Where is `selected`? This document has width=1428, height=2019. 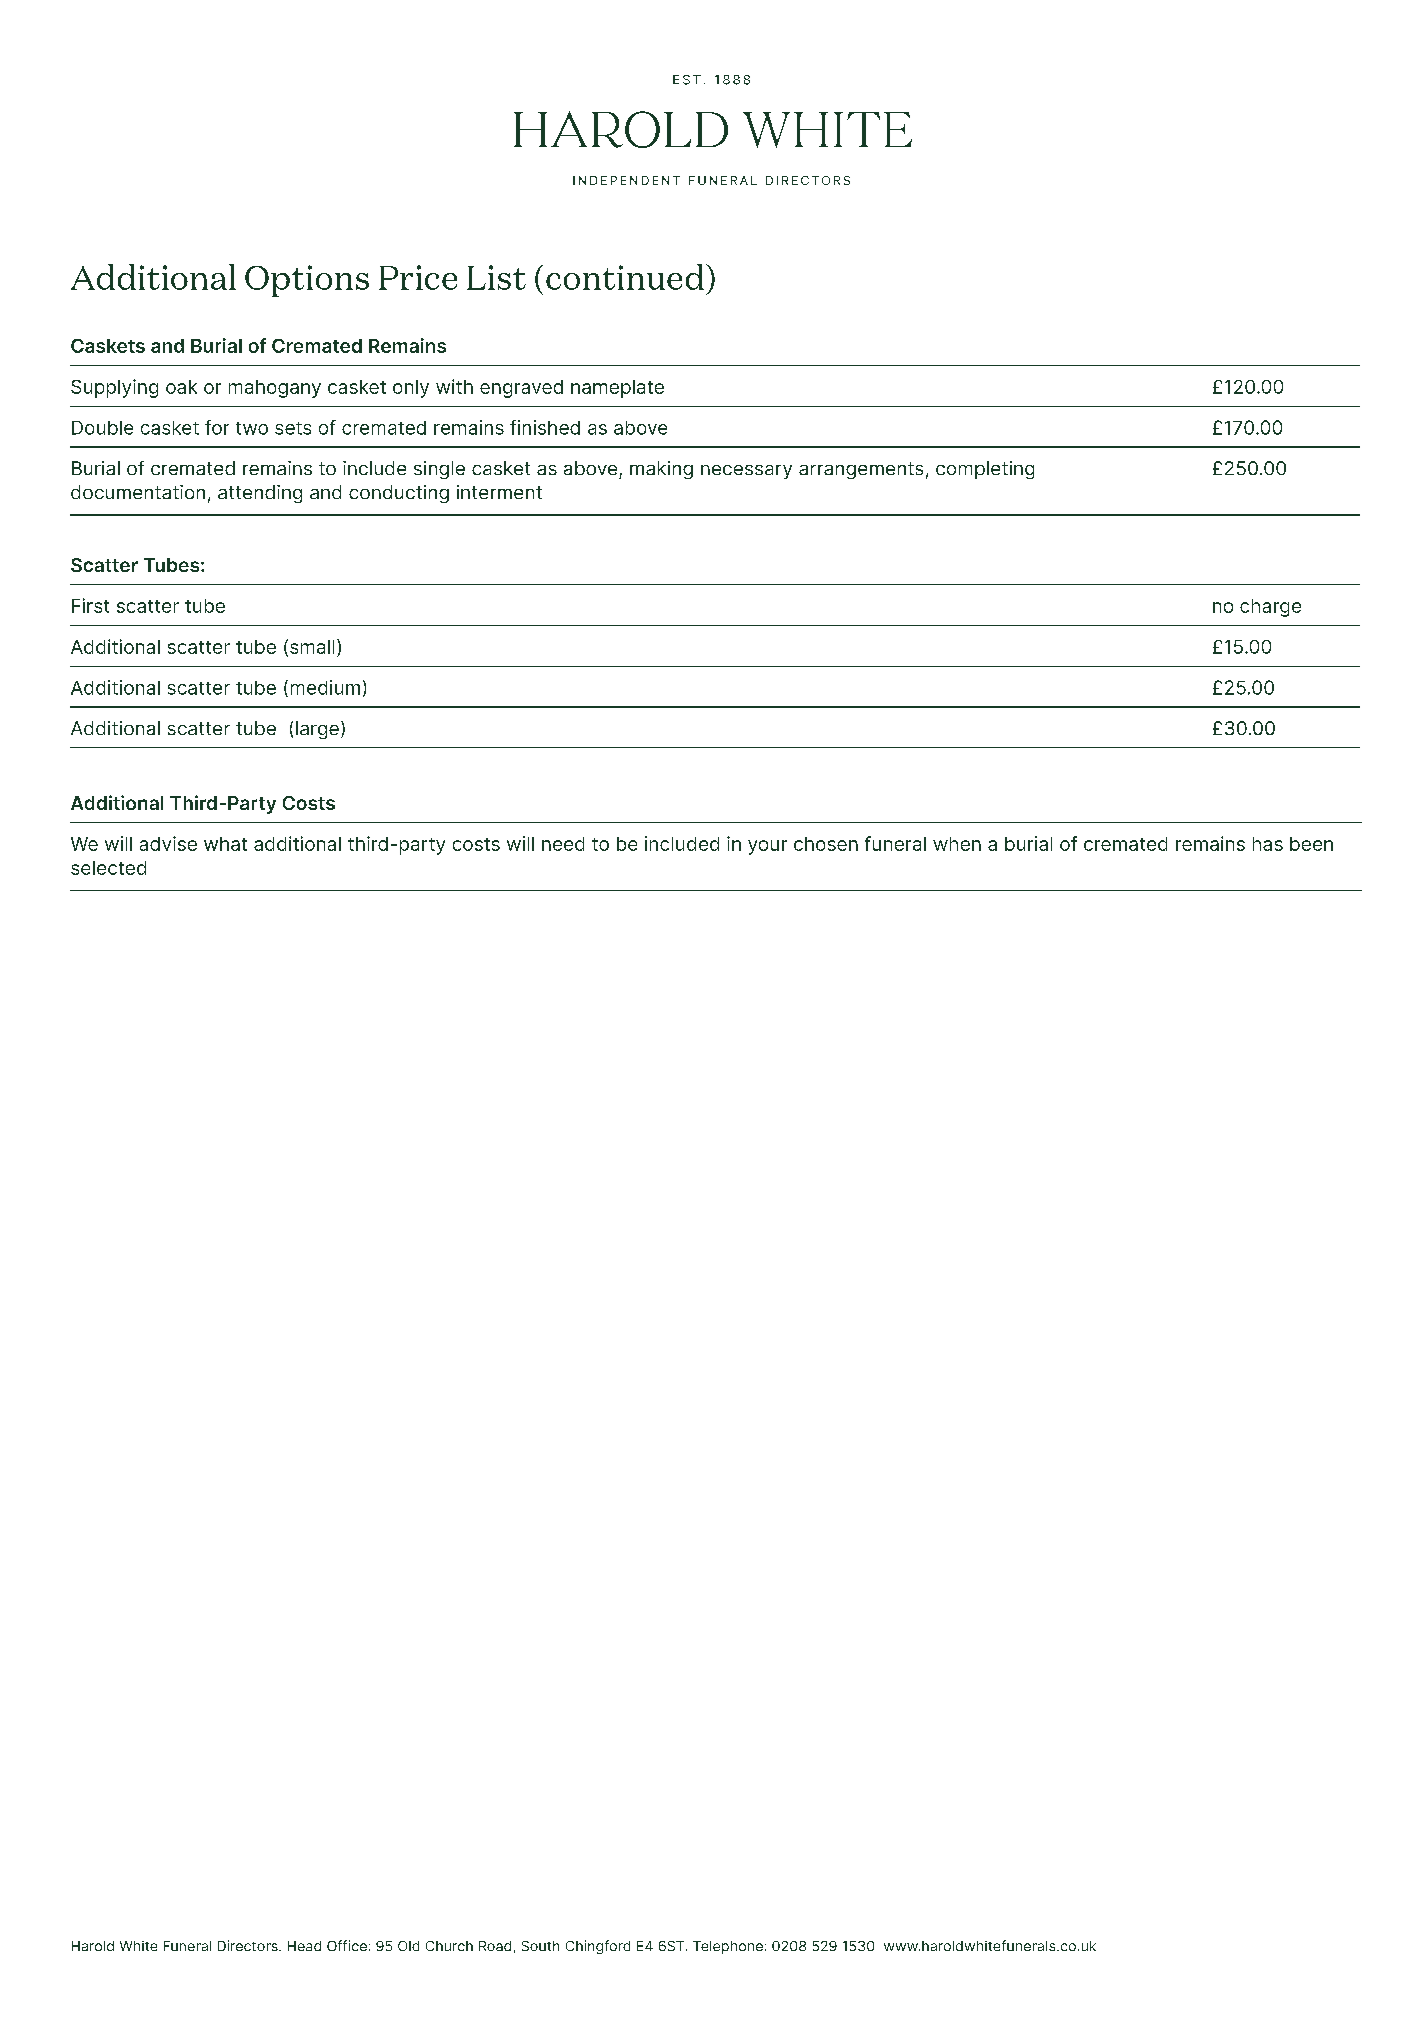
selected is located at coordinates (108, 868).
